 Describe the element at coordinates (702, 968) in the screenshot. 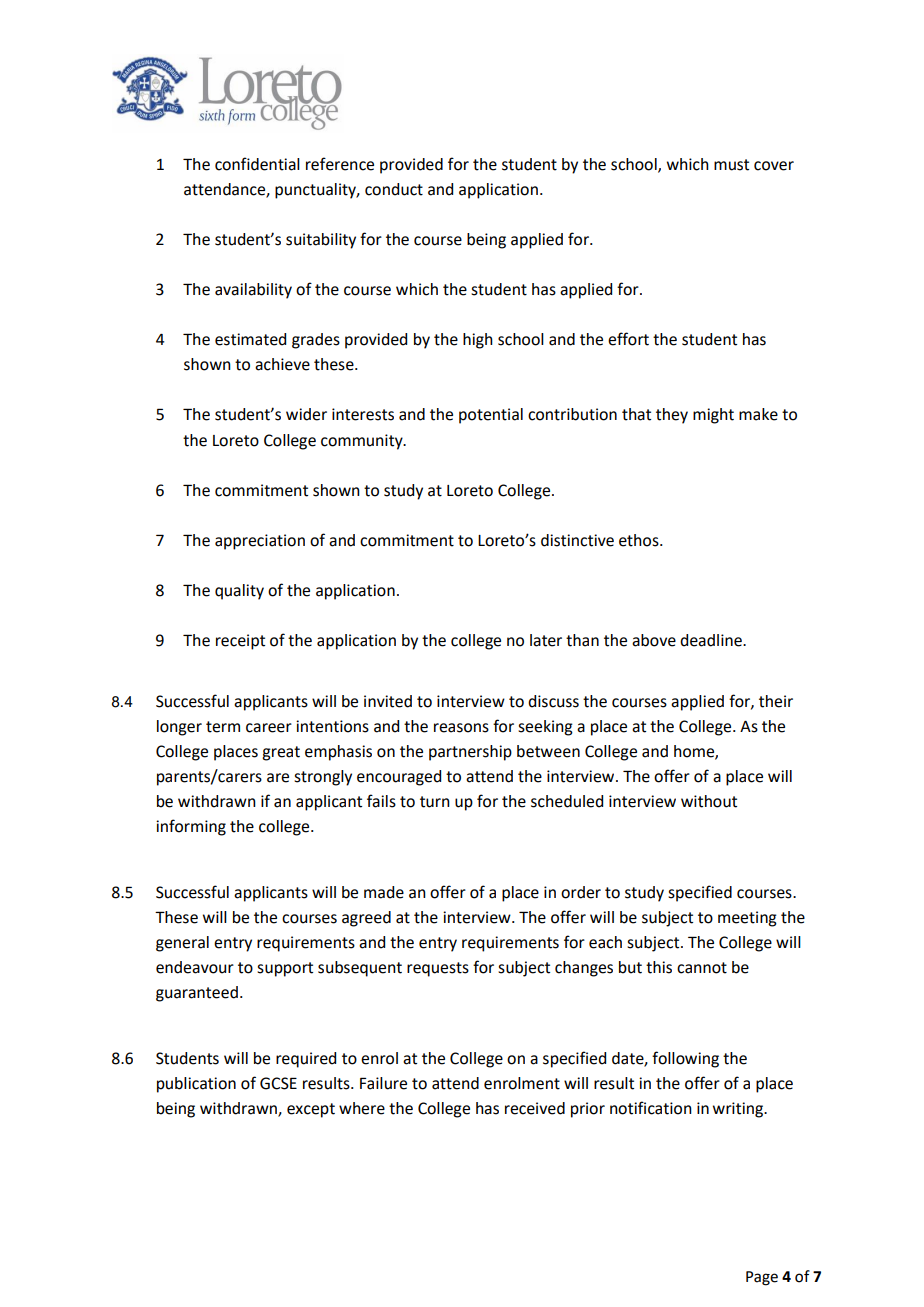

I see `cannot` at that location.
